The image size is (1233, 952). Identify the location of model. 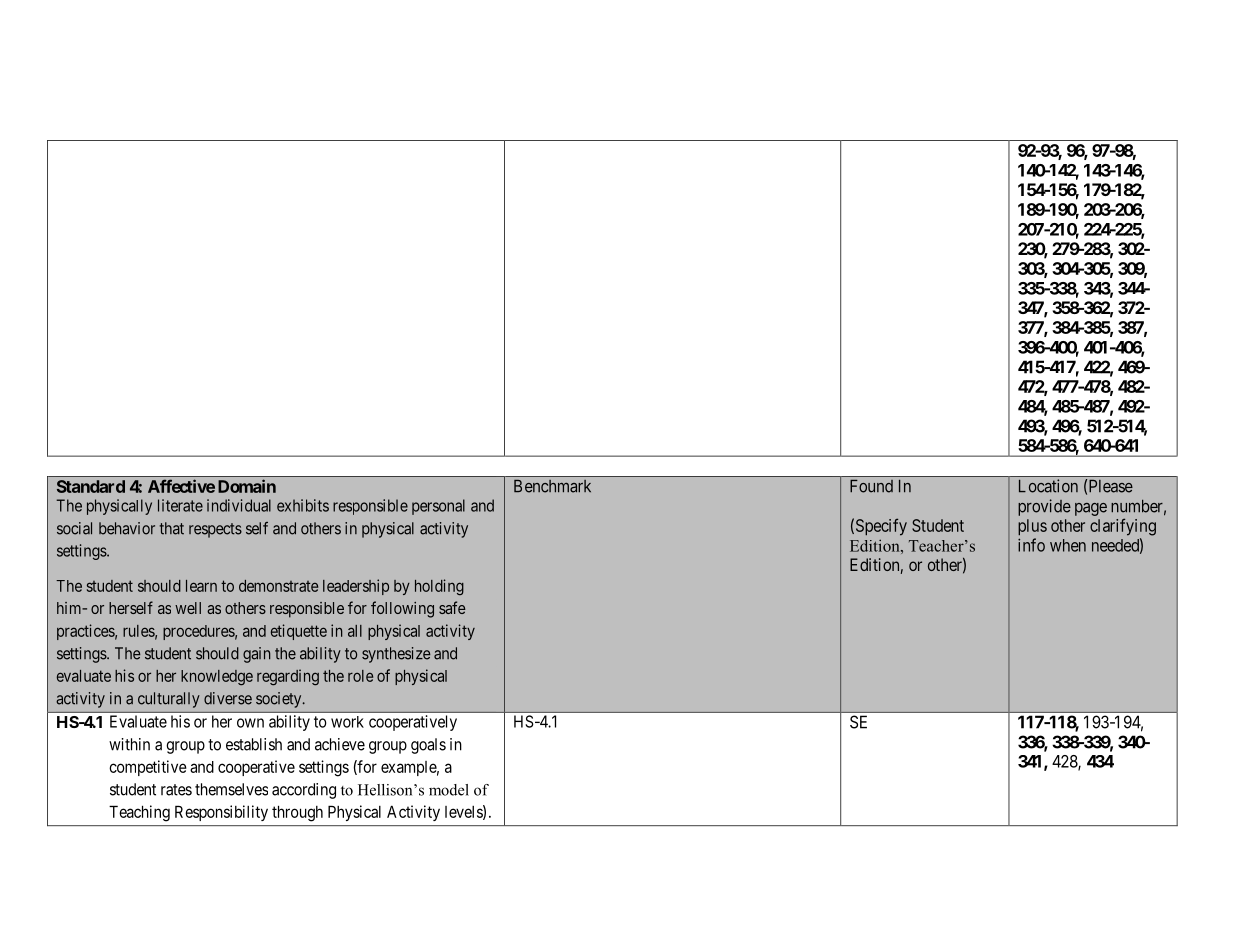
(449, 790).
